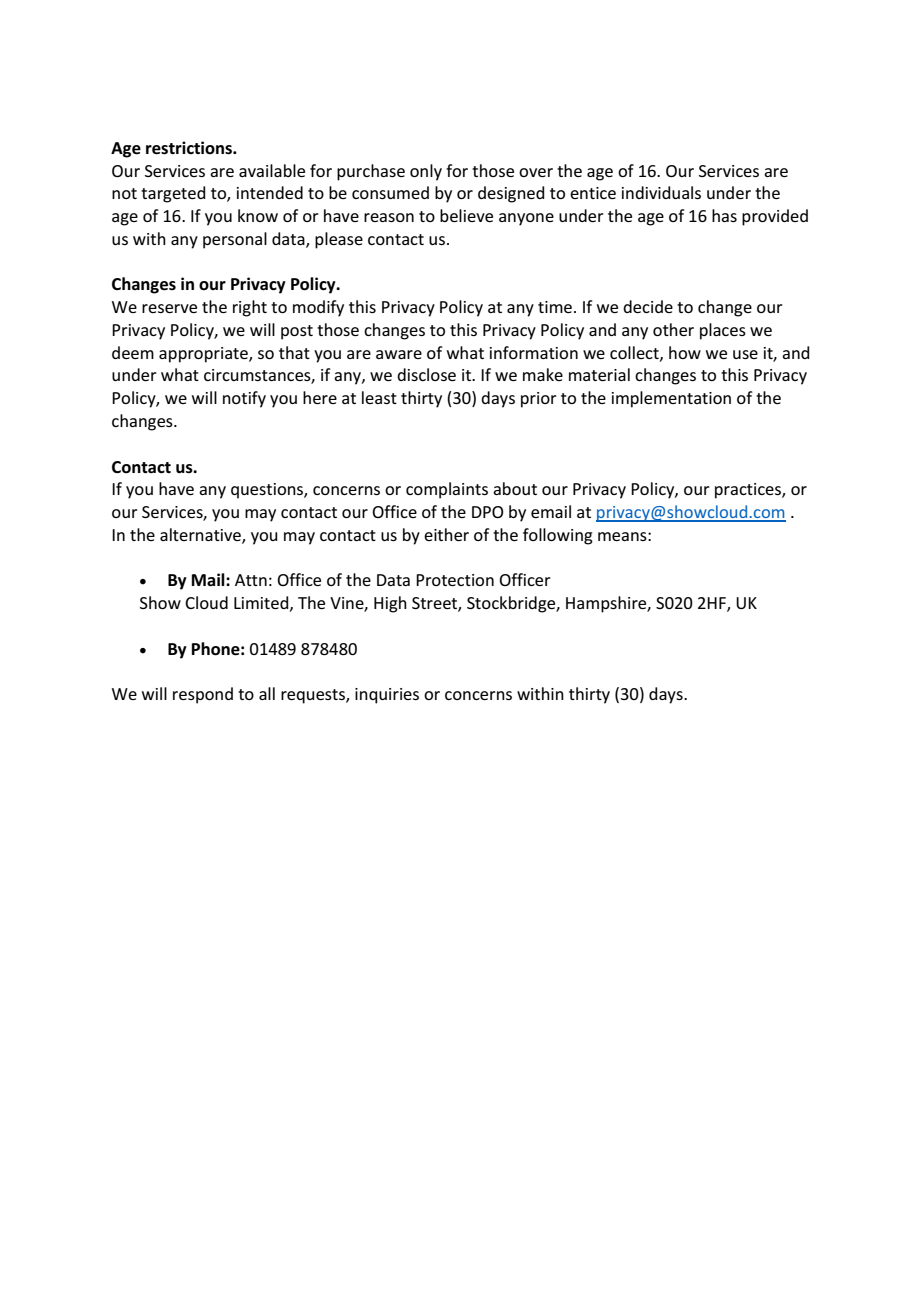  What do you see at coordinates (251, 580) in the screenshot?
I see `Attn` at bounding box center [251, 580].
